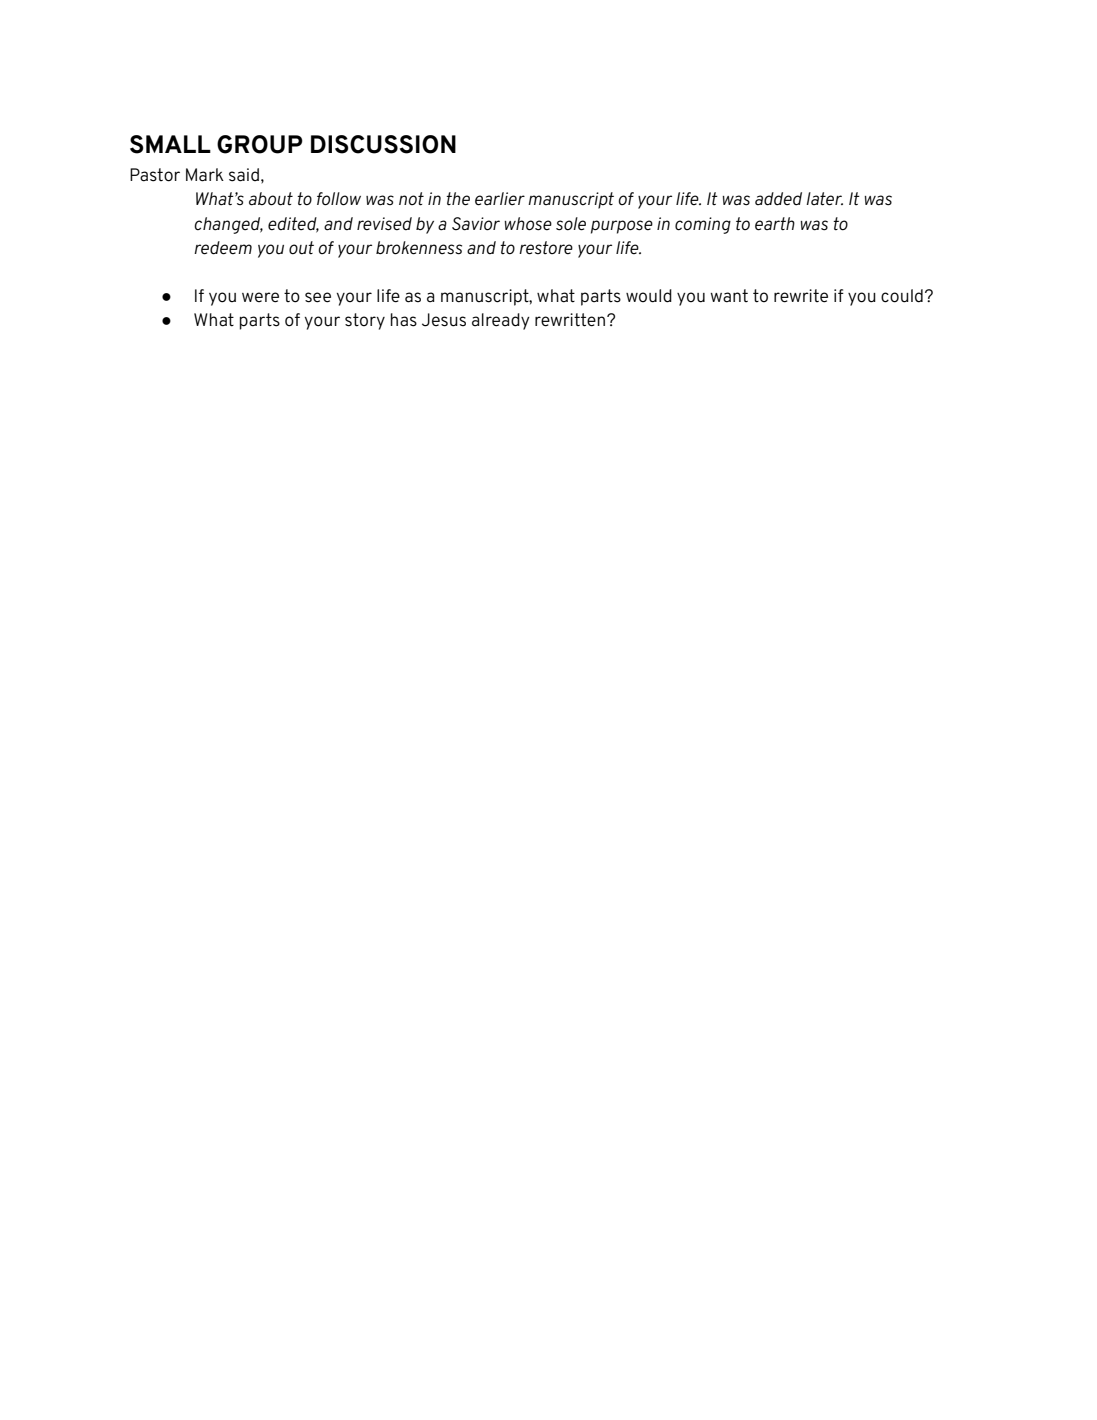 This screenshot has width=1097, height=1420. Describe the element at coordinates (260, 144) in the screenshot. I see `GROUP` at that location.
